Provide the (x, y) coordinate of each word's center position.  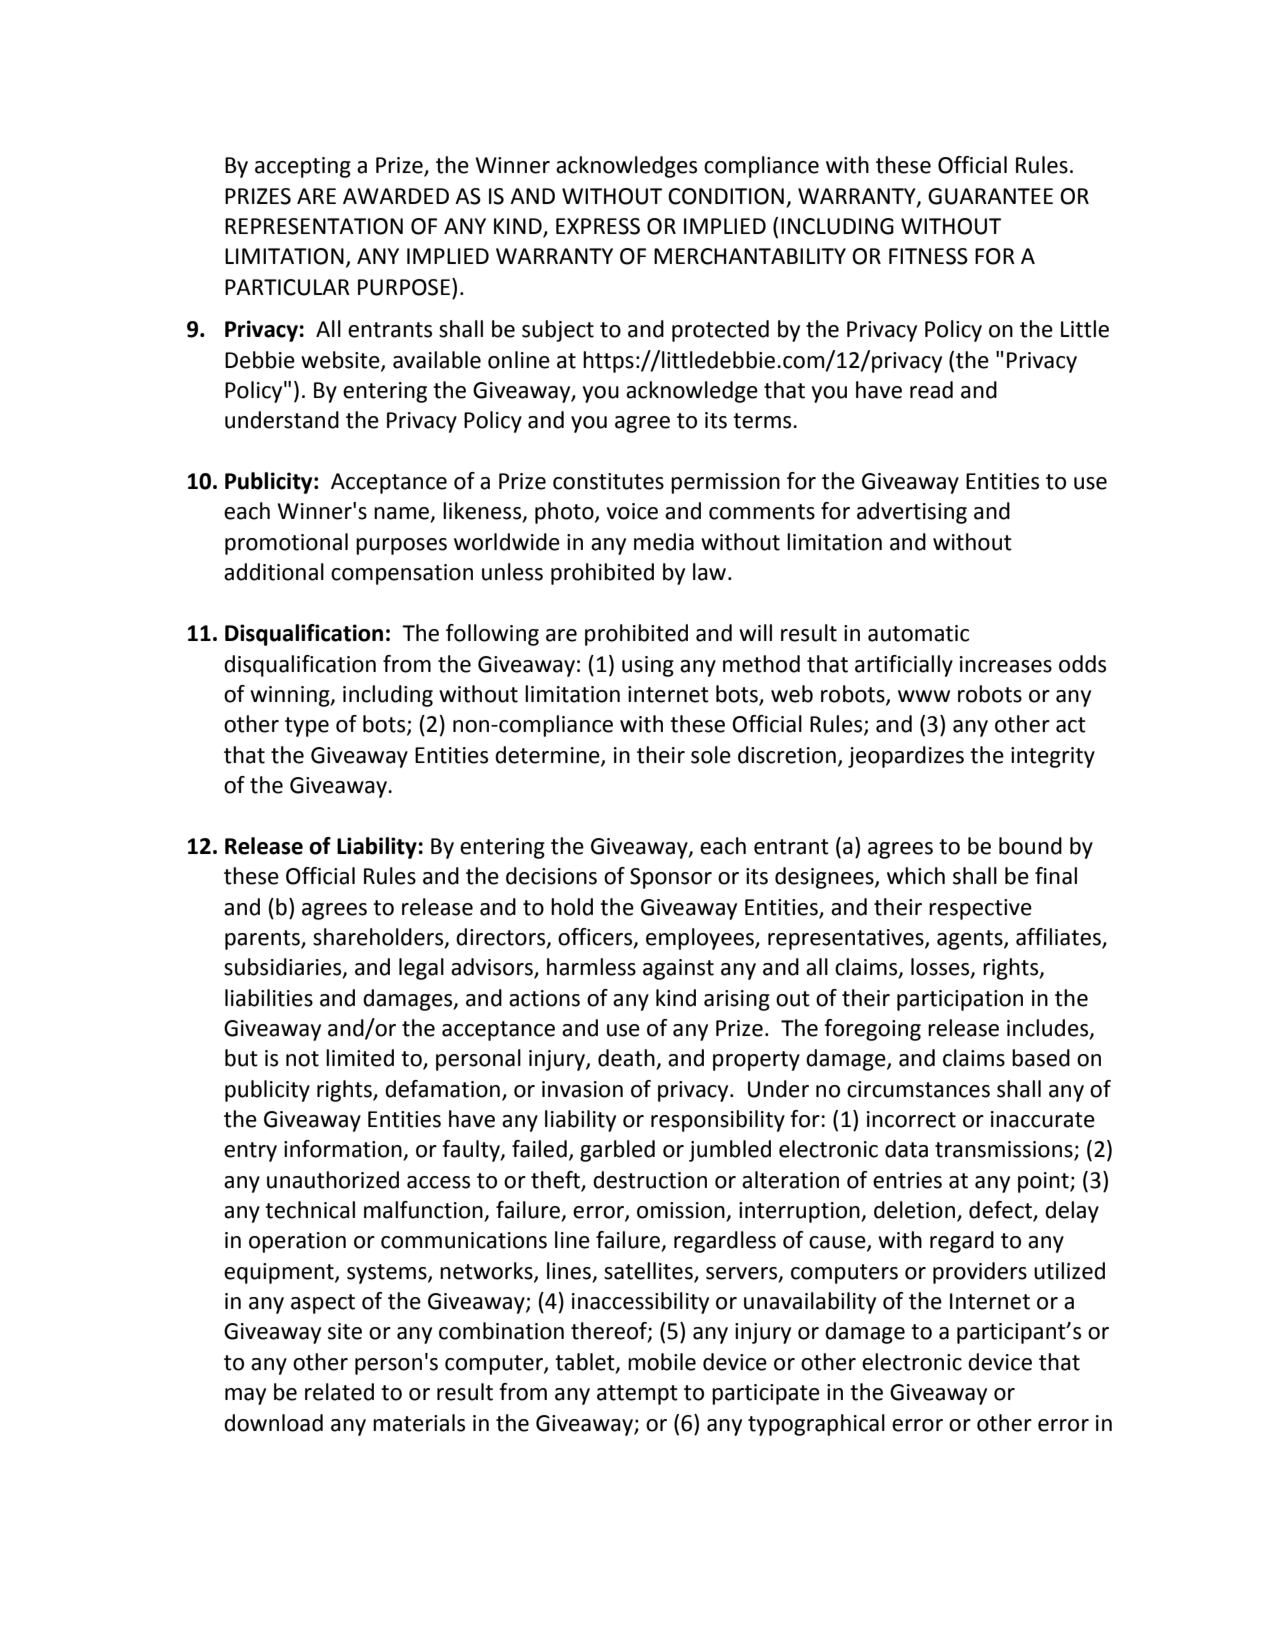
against (678, 969)
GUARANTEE (990, 196)
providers (980, 1273)
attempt (637, 1395)
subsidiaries (284, 968)
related (339, 1392)
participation (960, 1000)
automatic (918, 633)
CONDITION (726, 196)
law (711, 572)
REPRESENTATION (314, 226)
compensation (402, 574)
